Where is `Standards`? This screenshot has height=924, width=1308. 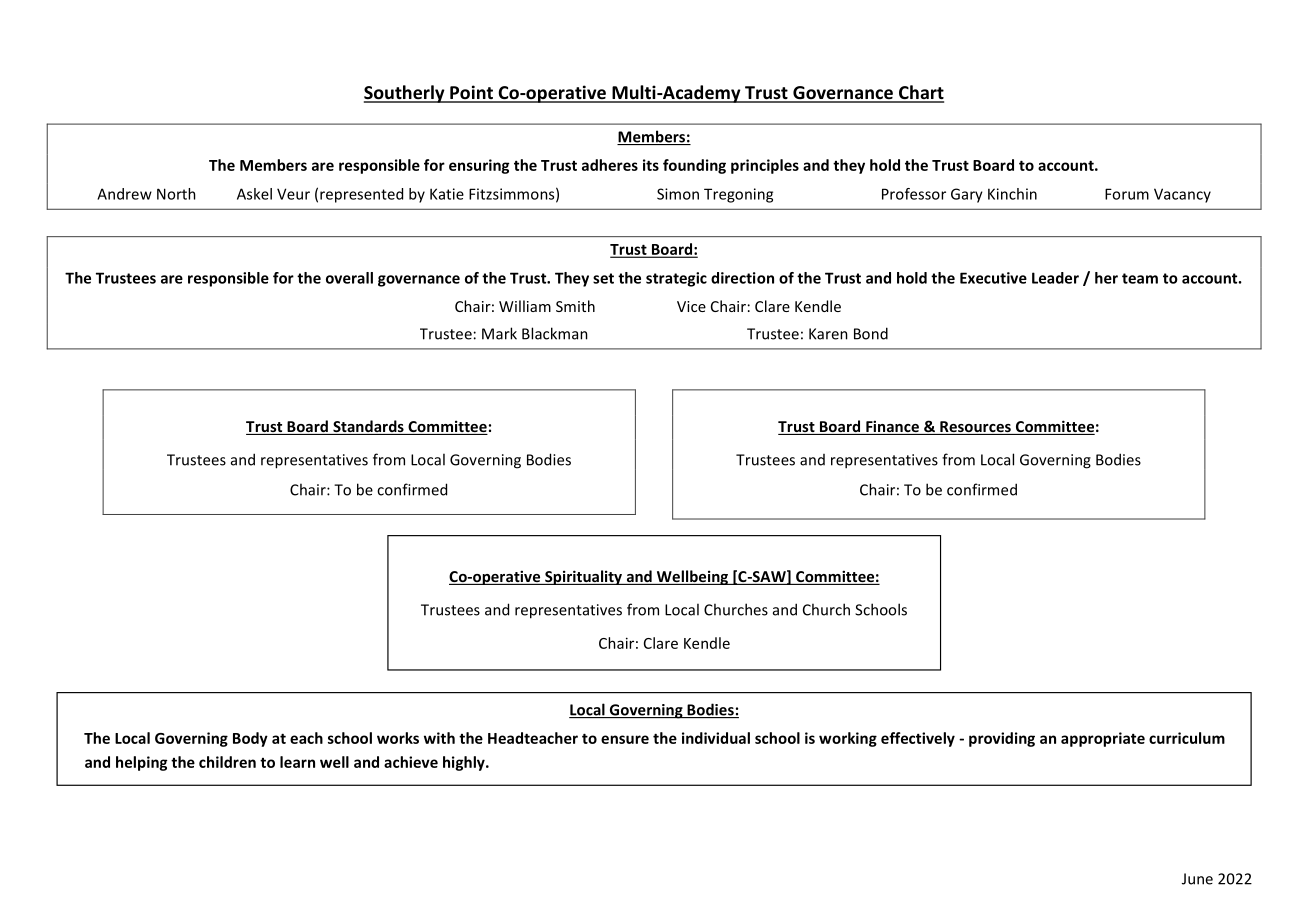
Standards is located at coordinates (368, 427).
